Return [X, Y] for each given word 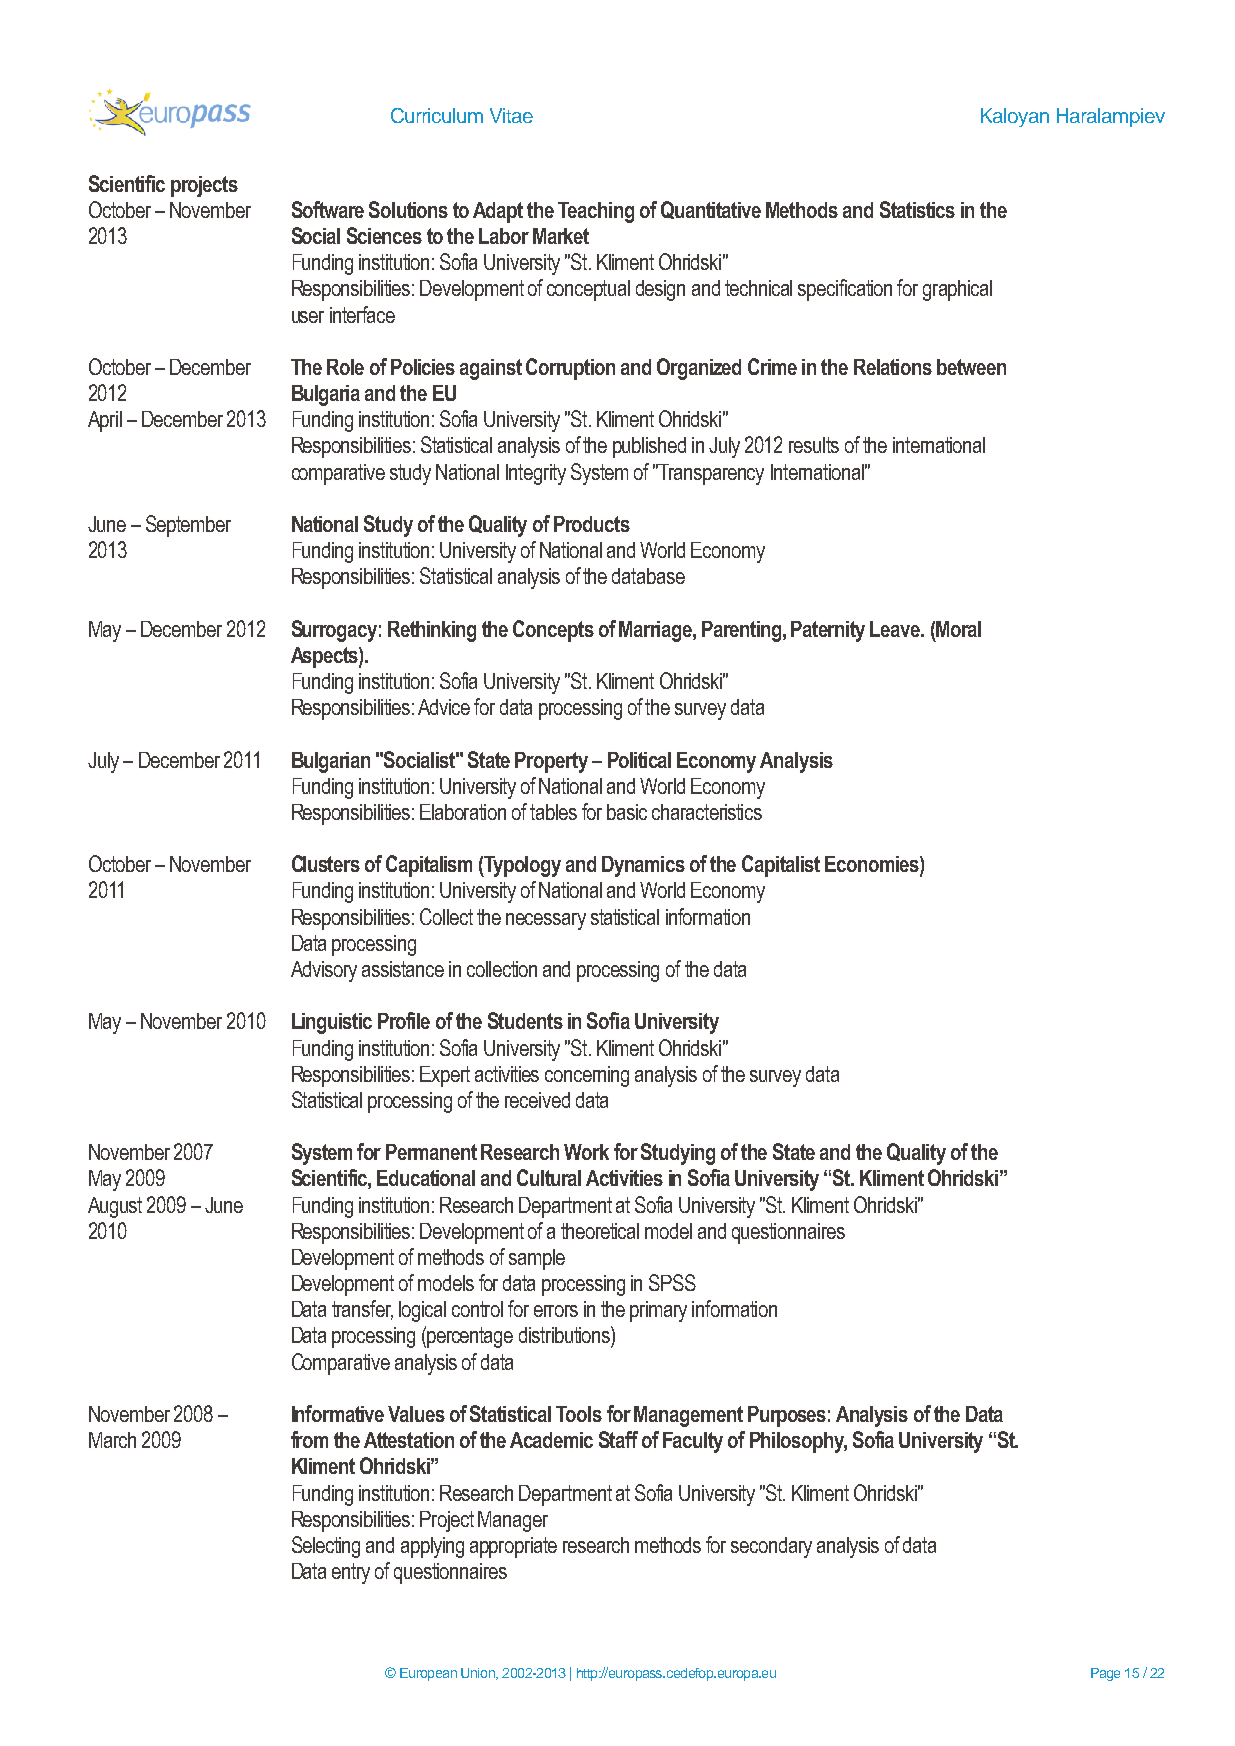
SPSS [672, 1282]
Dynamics [643, 866]
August [115, 1207]
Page [1105, 1674]
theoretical [600, 1231]
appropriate [513, 1547]
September [188, 526]
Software [328, 209]
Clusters [326, 863]
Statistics [917, 209]
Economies [873, 865]
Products [592, 524]
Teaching [596, 212]
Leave [896, 629]
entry [351, 1573]
